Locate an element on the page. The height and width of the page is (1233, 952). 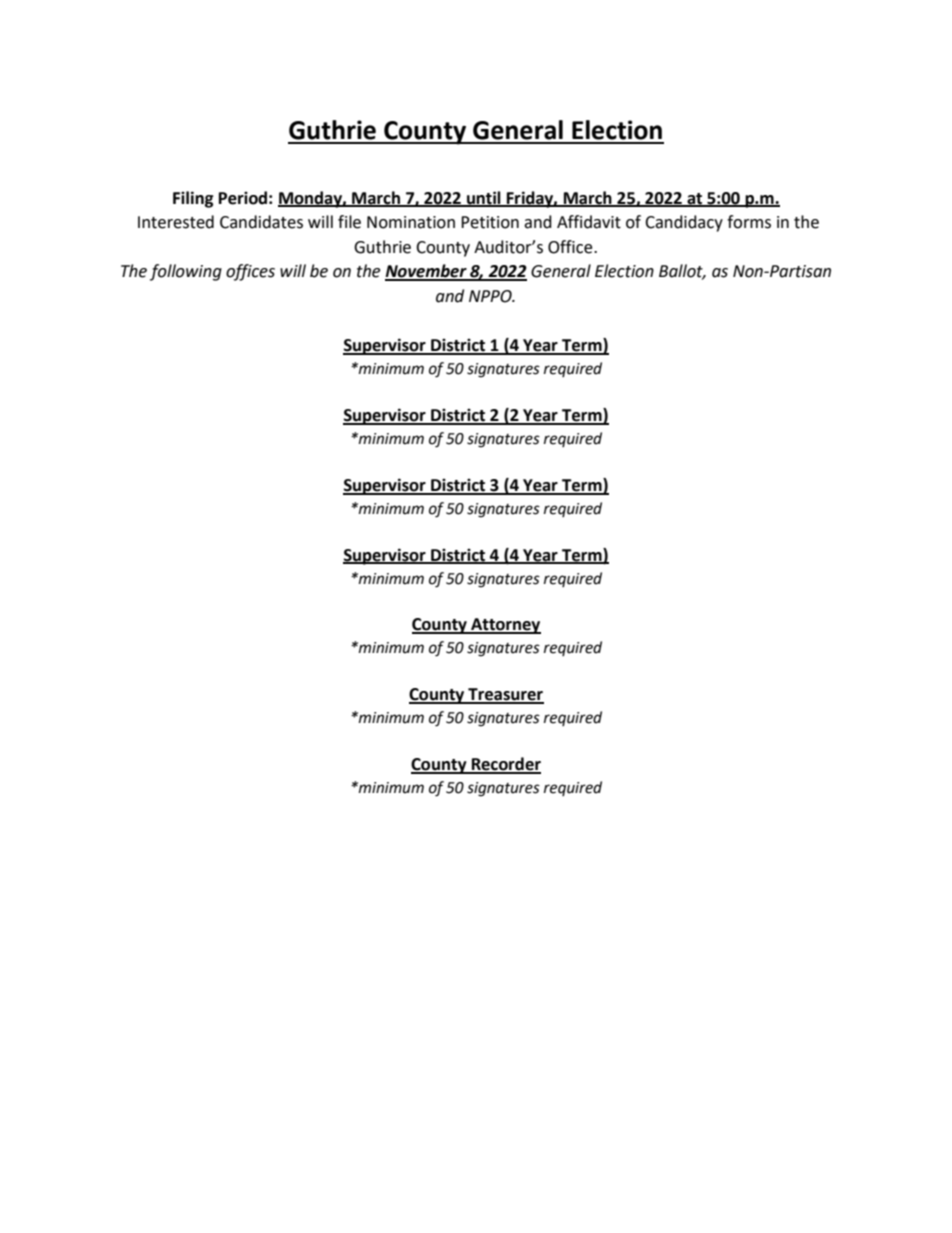
Treasurer is located at coordinates (505, 695).
